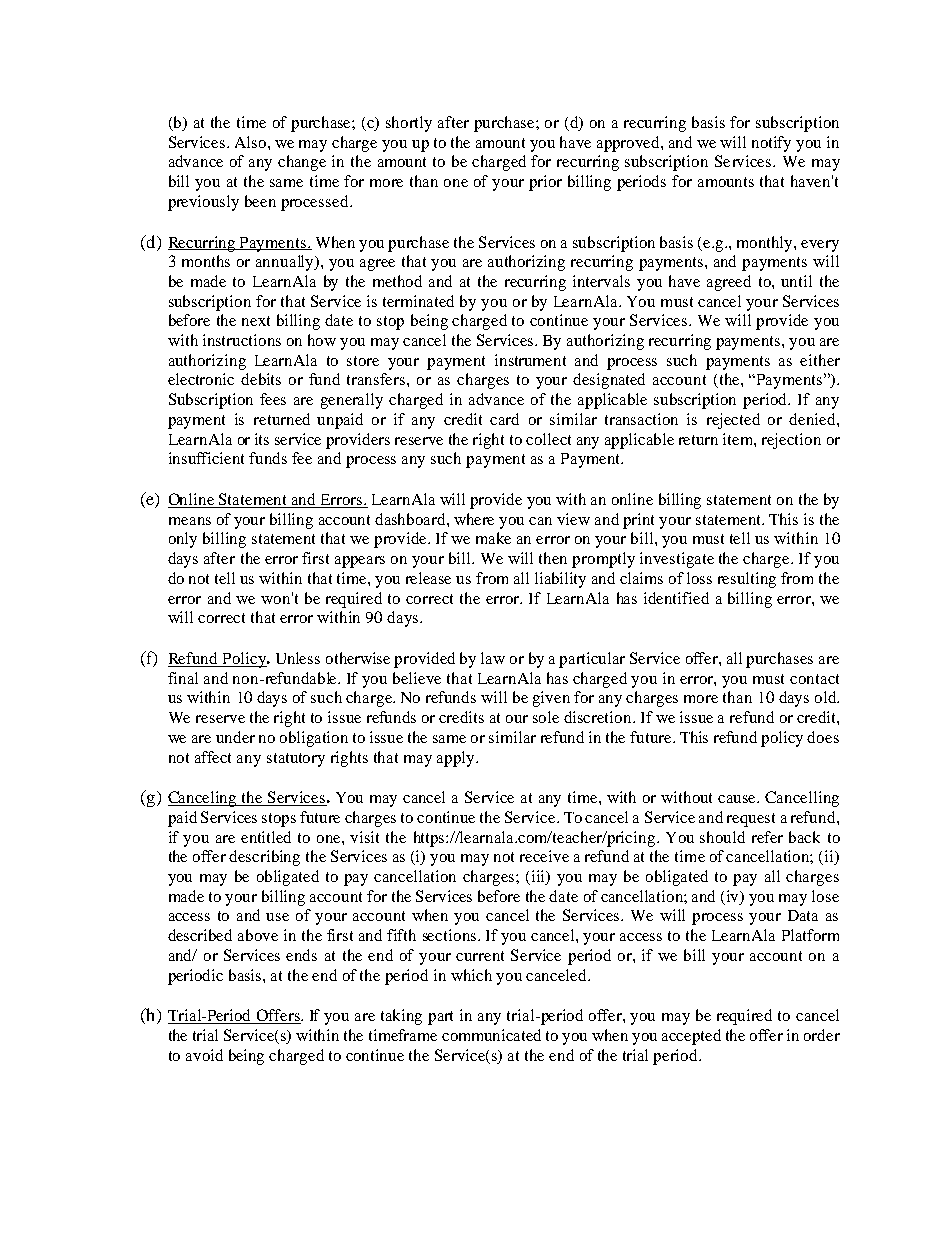 Image resolution: width=952 pixels, height=1233 pixels. Describe the element at coordinates (733, 421) in the screenshot. I see `rejected` at that location.
